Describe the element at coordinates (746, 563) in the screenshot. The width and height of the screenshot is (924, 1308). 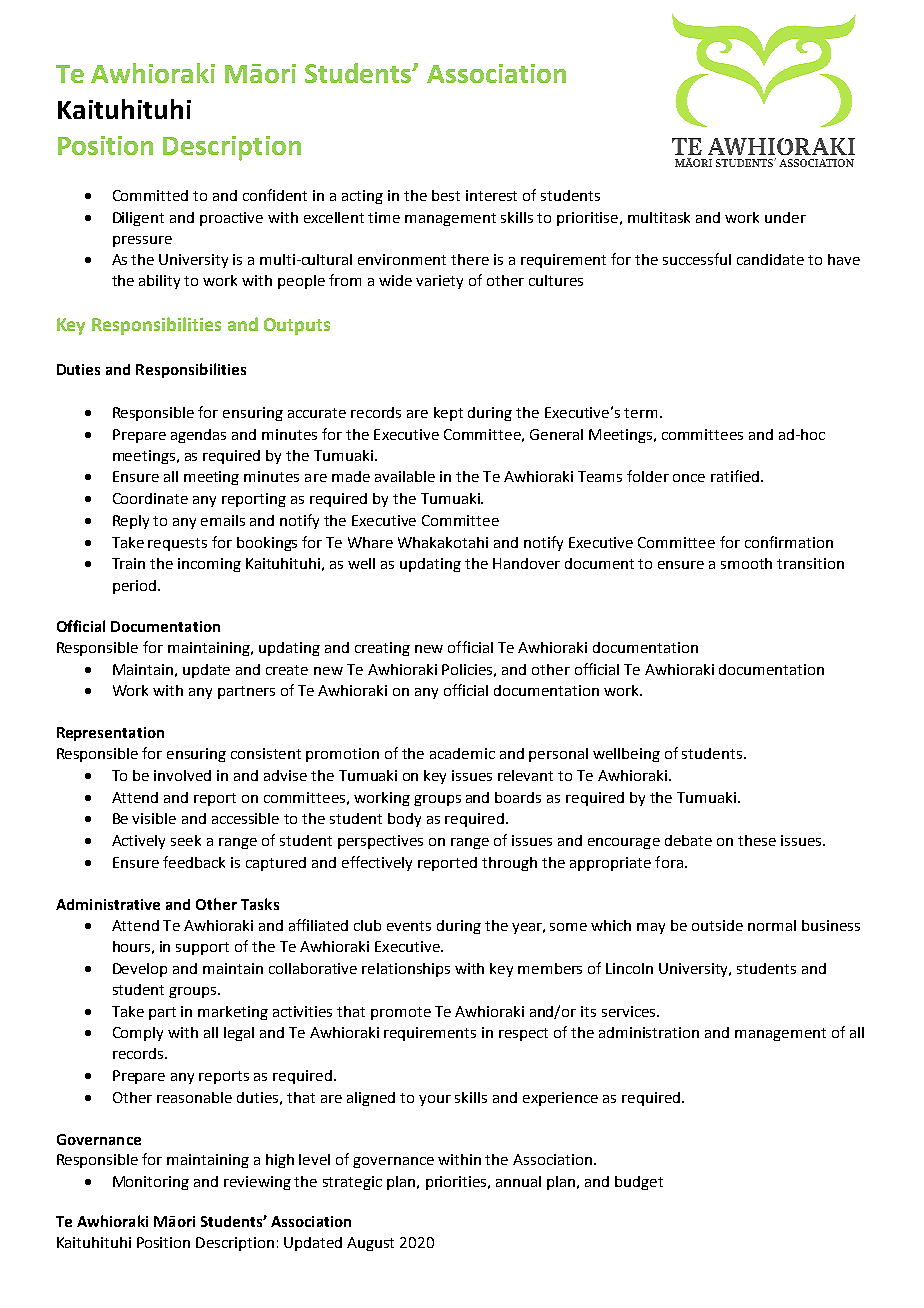
I see `smooth` at that location.
